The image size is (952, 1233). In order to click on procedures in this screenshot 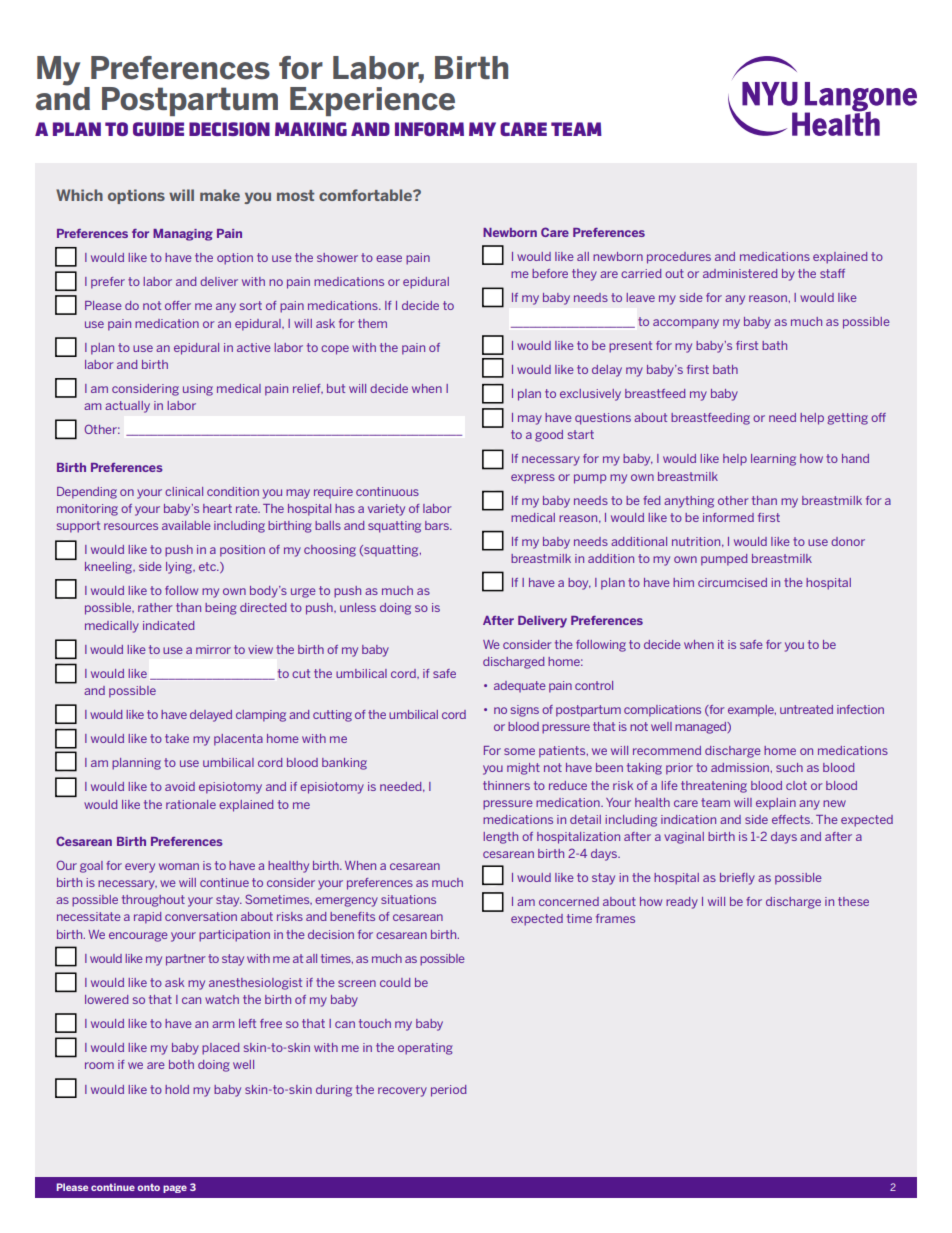, I will do `click(679, 258)`.
